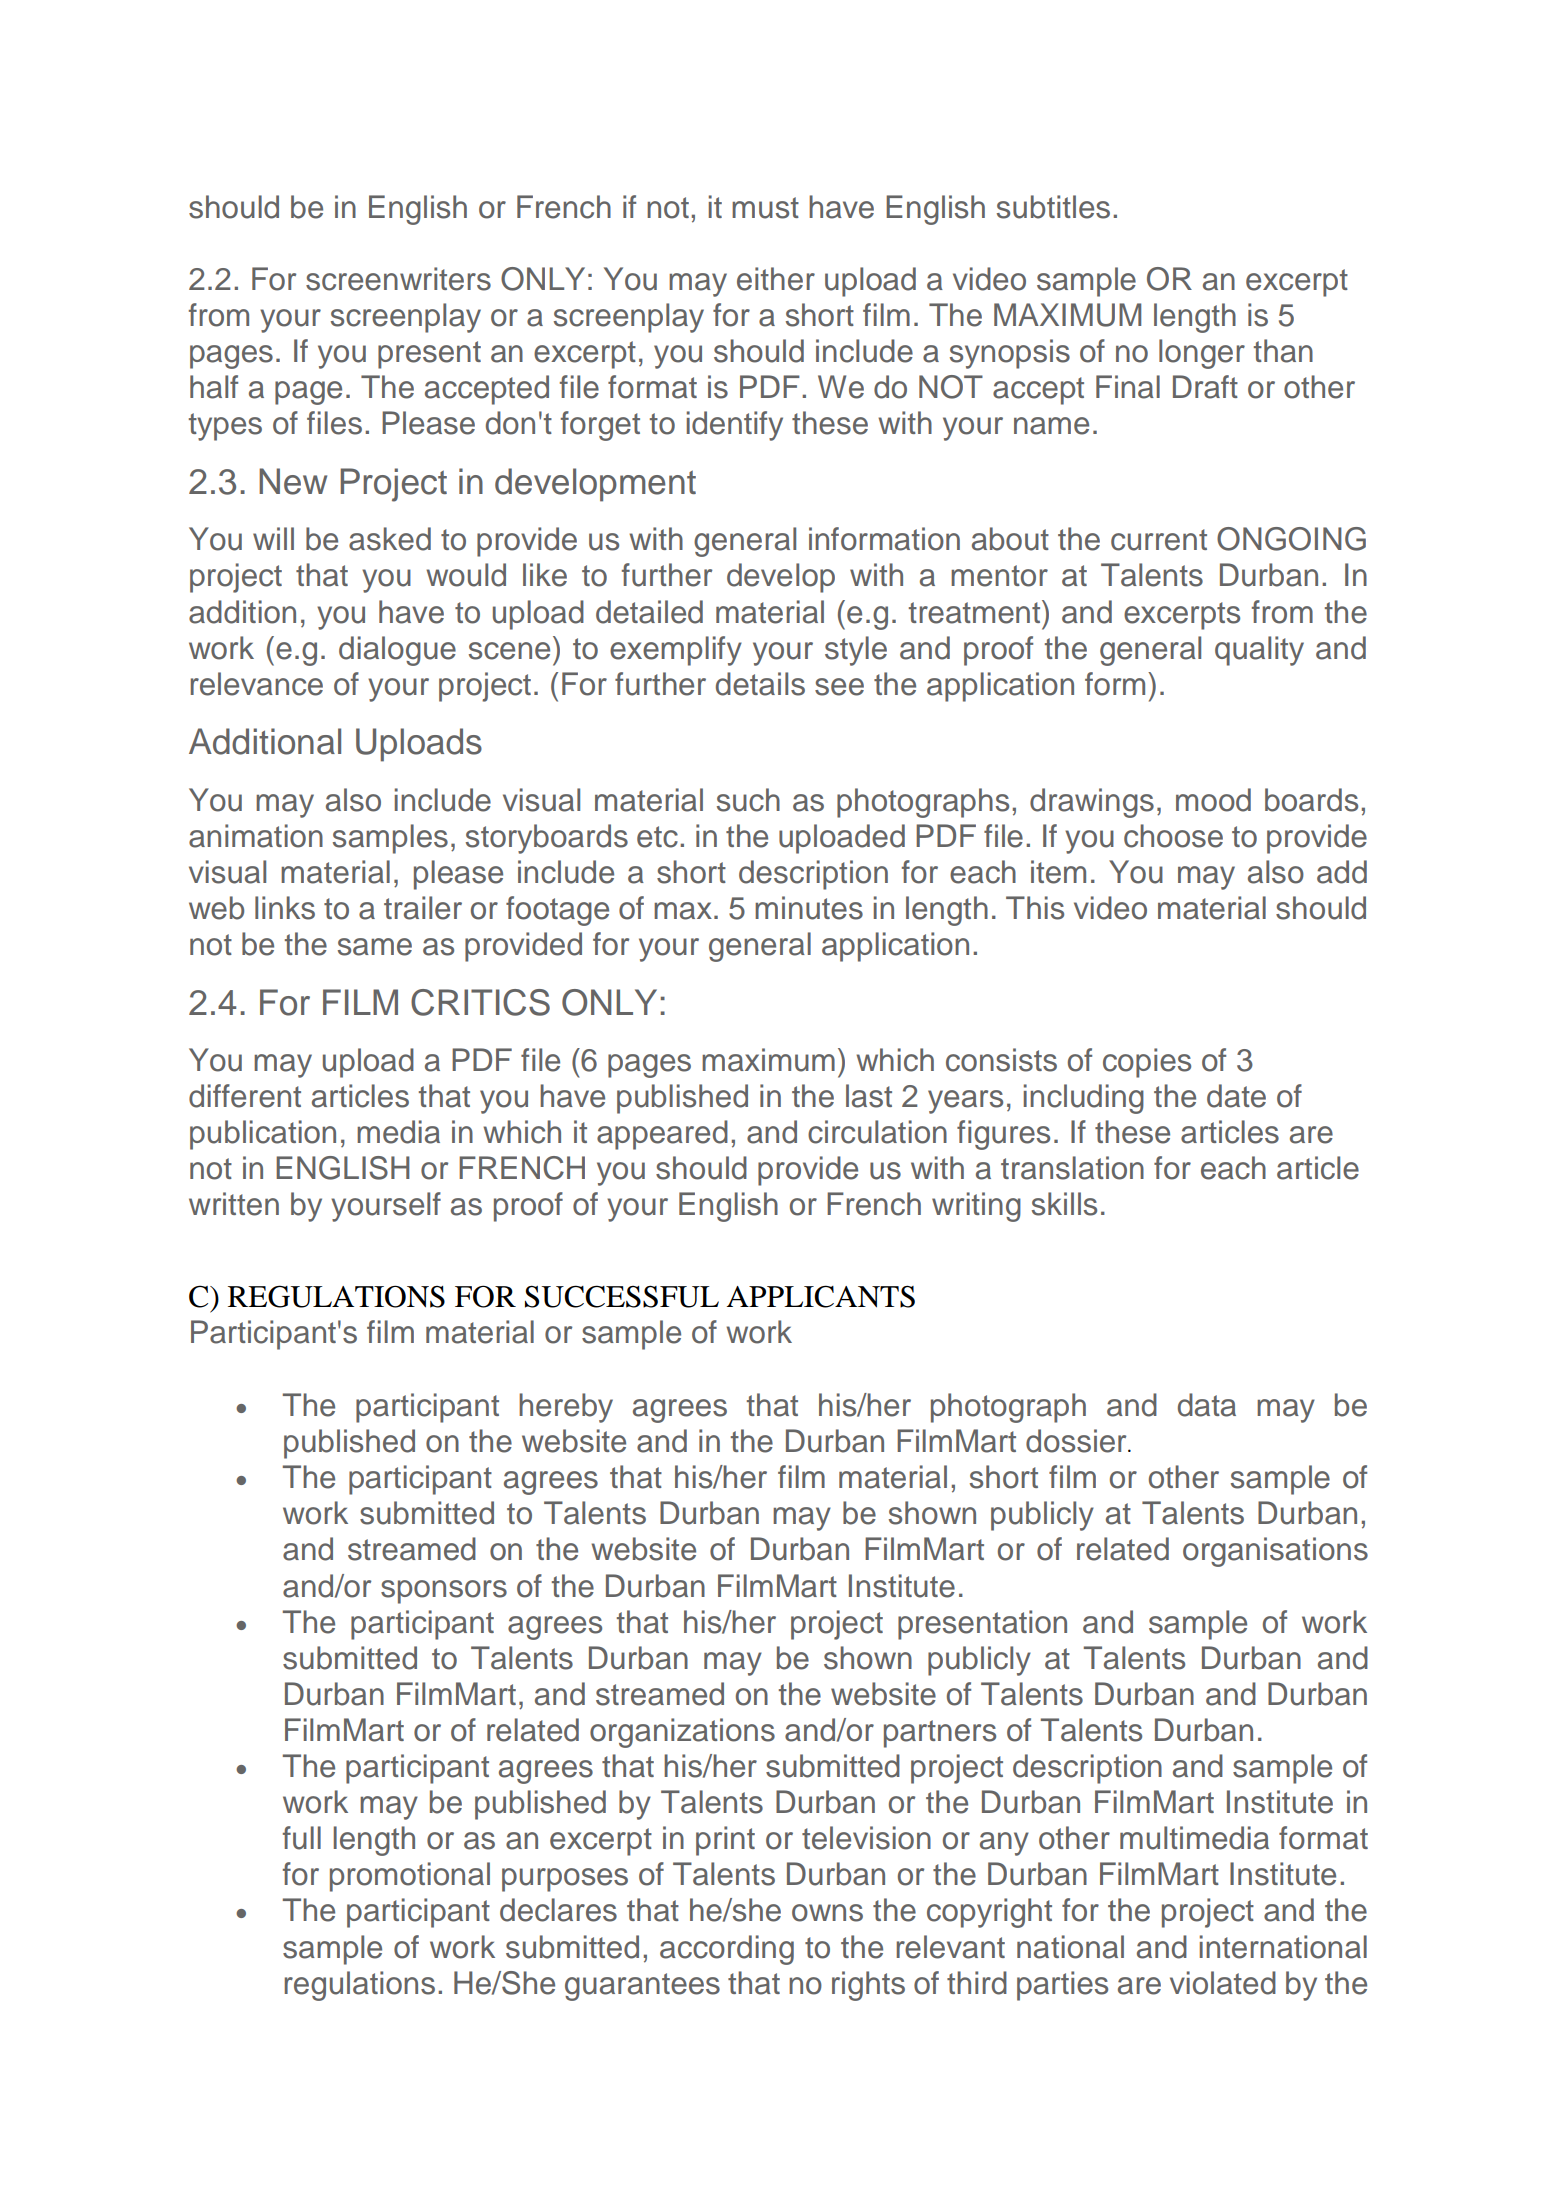 The width and height of the document is (1557, 2202). I want to click on longer, so click(1202, 354).
